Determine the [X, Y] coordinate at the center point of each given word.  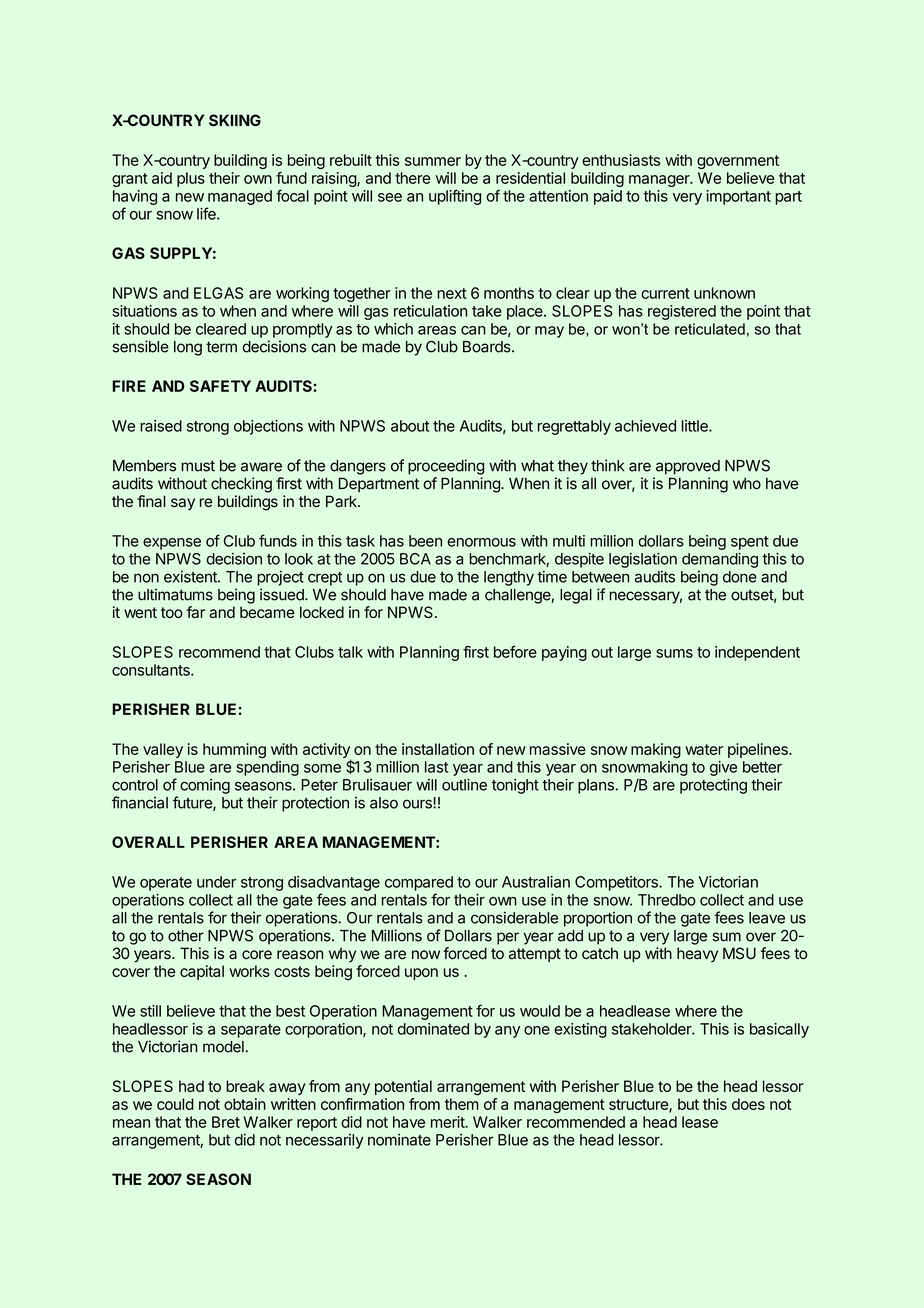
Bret [226, 1122]
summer [433, 161]
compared [419, 883]
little [696, 426]
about [410, 426]
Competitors [617, 883]
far [196, 612]
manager [660, 181]
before [515, 652]
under [216, 882]
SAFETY [220, 386]
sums [674, 653]
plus [191, 179]
